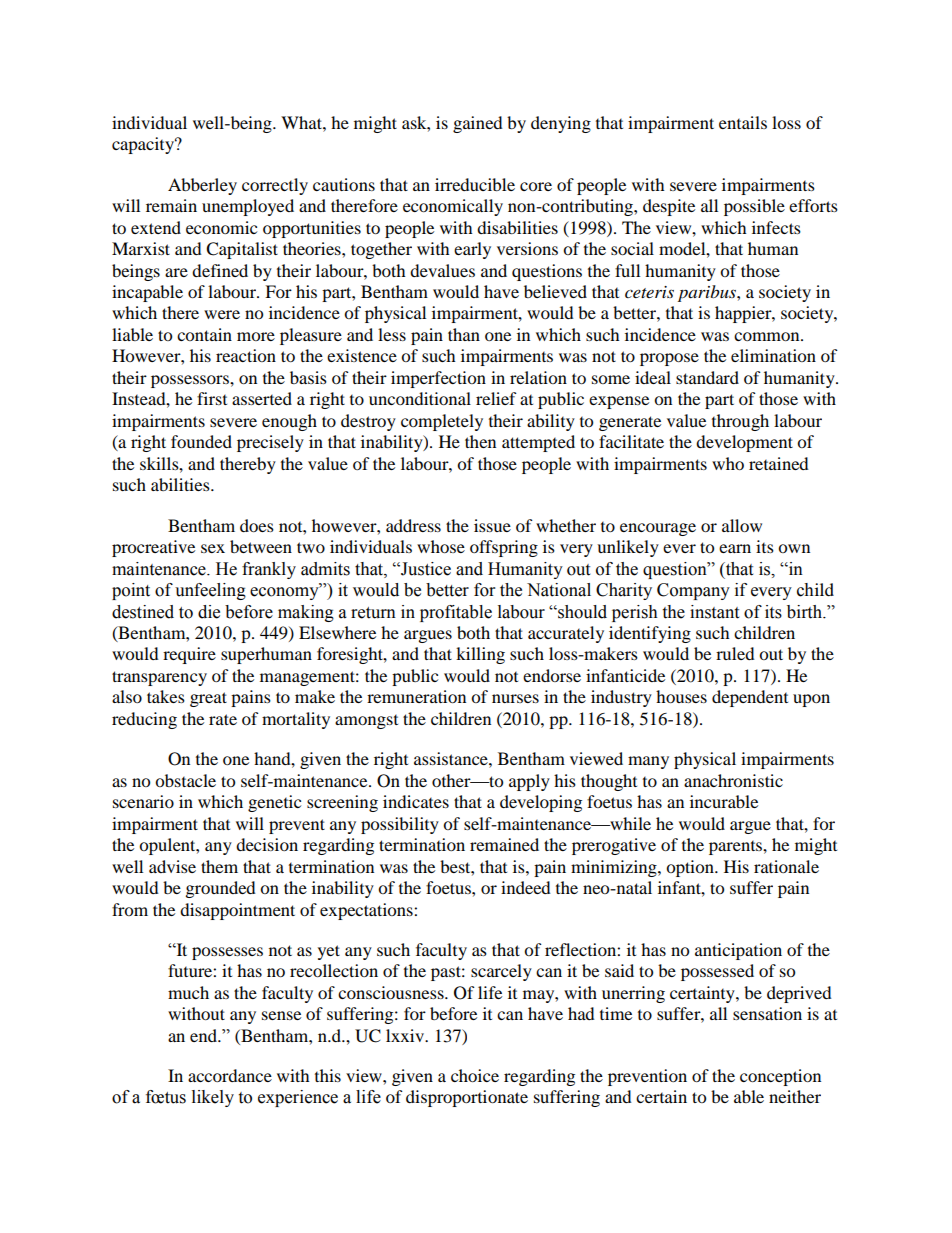 This screenshot has height=1233, width=952. Describe the element at coordinates (492, 525) in the screenshot. I see `issue` at that location.
